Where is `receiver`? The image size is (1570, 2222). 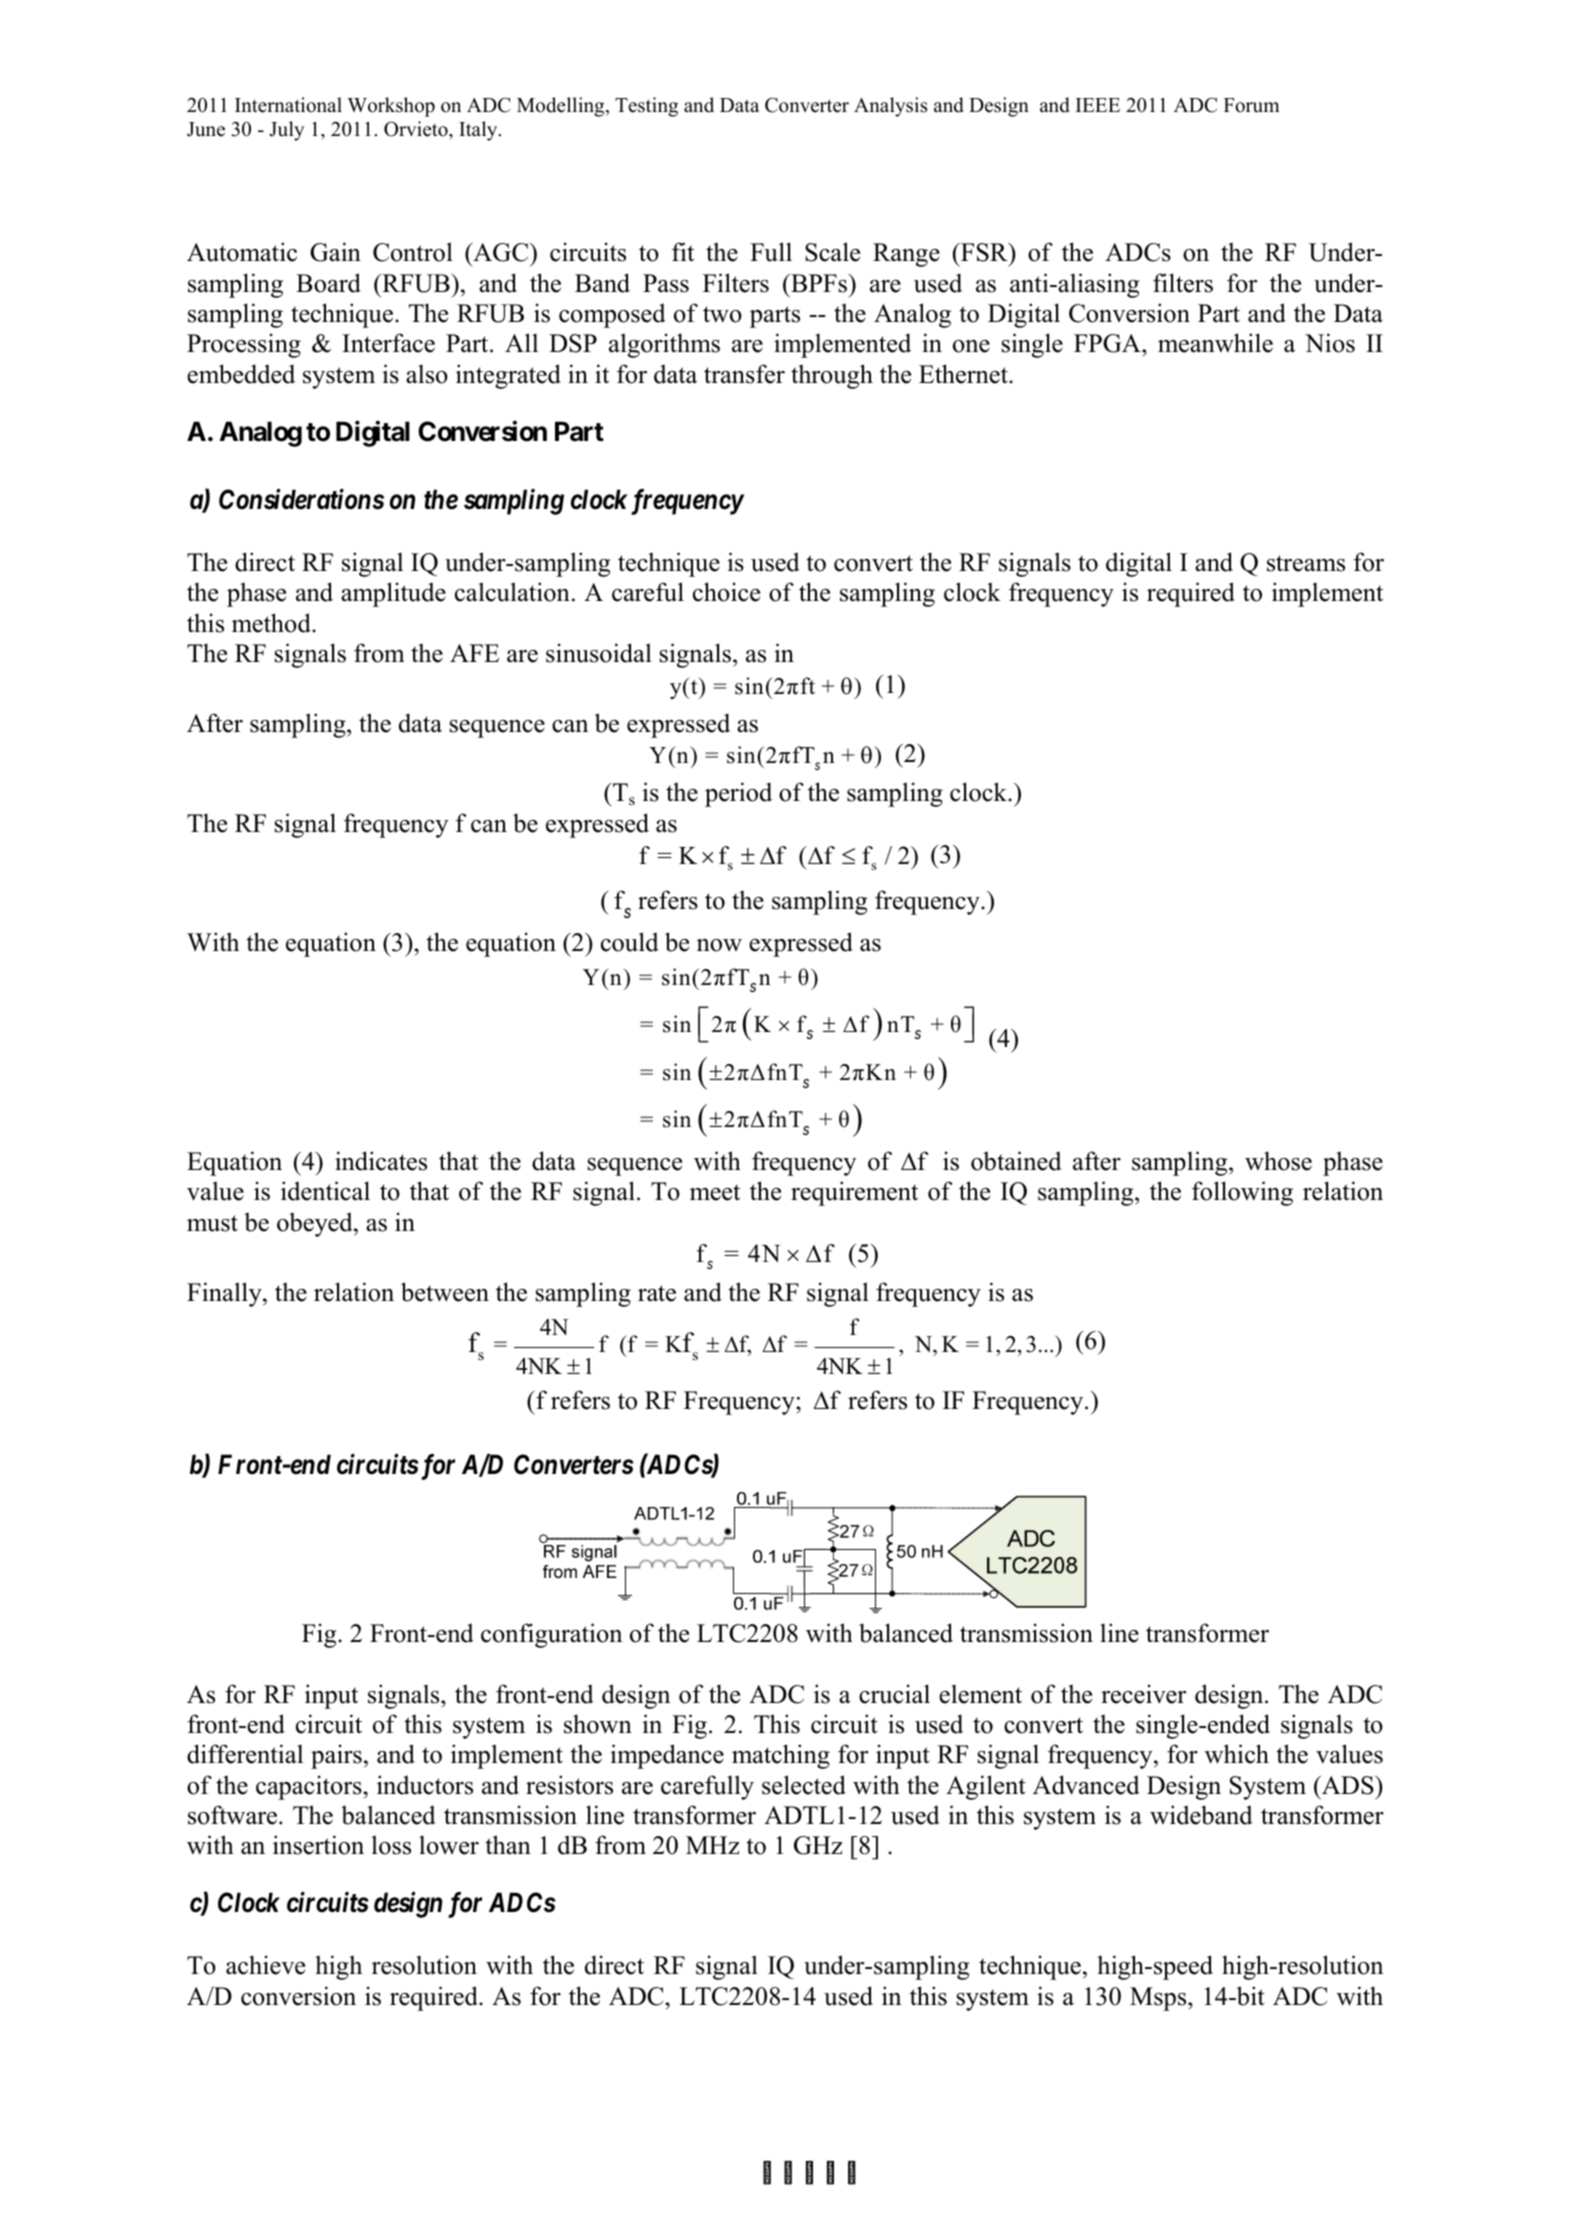
receiver is located at coordinates (1143, 1694).
